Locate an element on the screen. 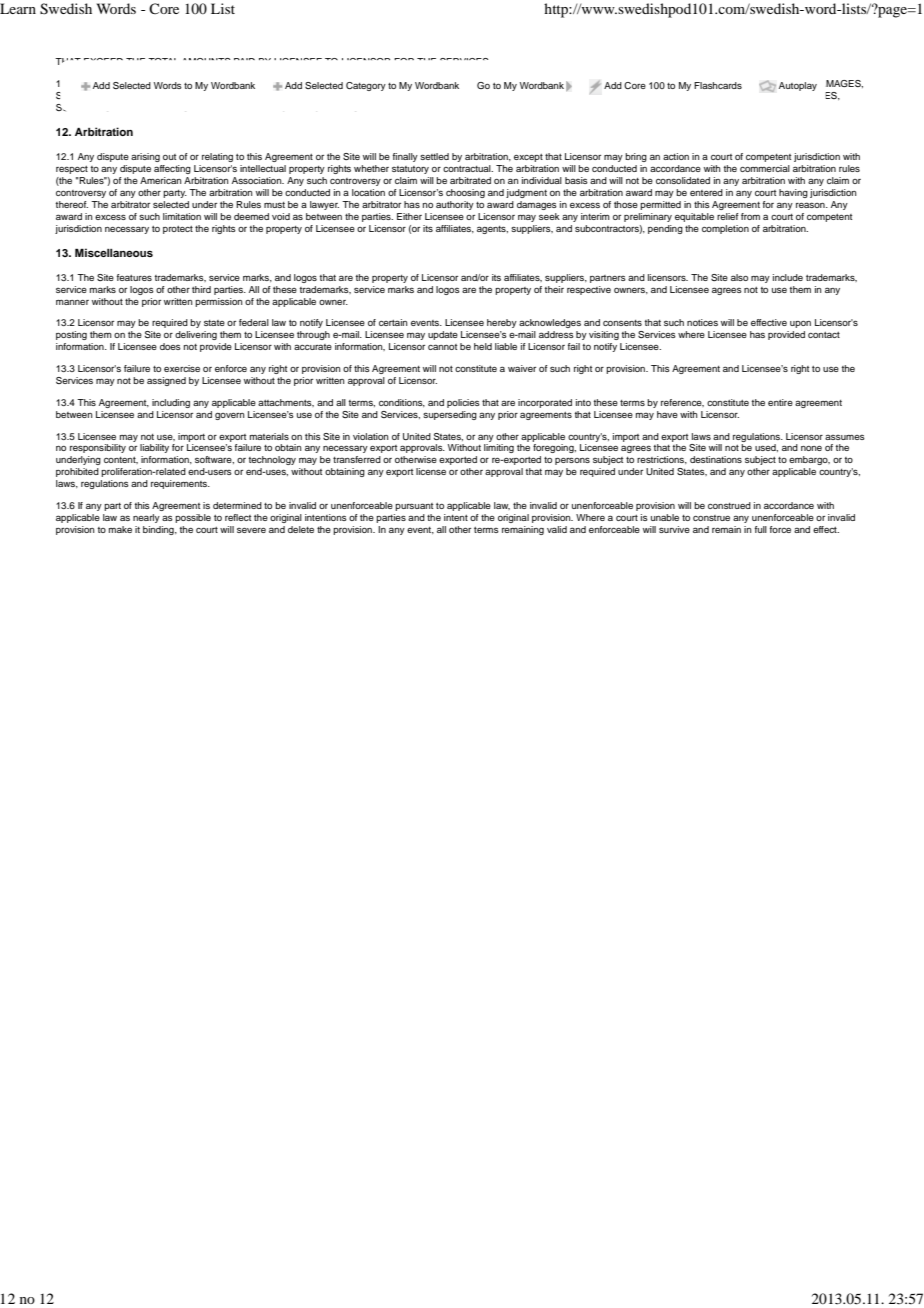  nearly is located at coordinates (146, 518).
